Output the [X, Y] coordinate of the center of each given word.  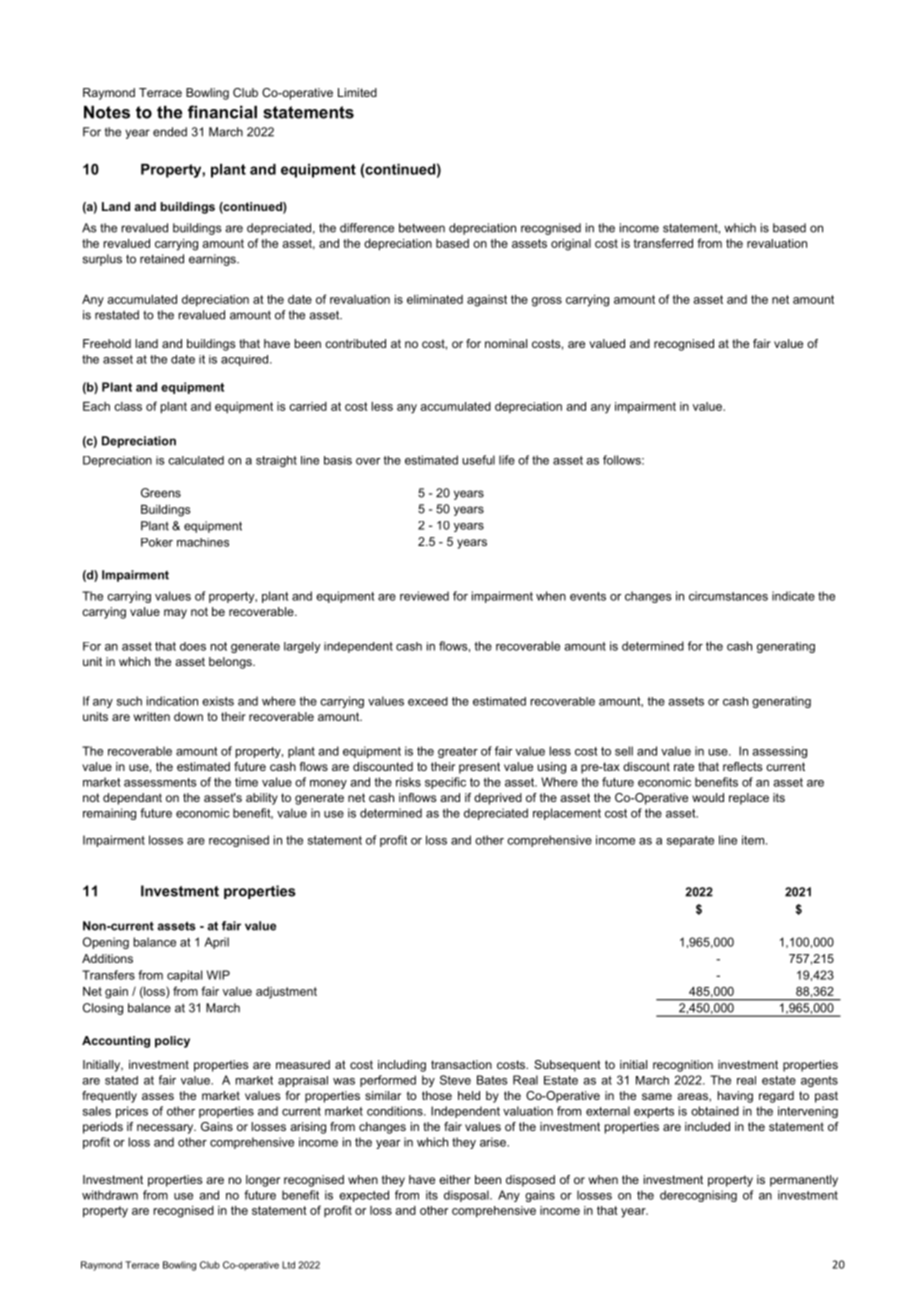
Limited [357, 92]
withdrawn [110, 1195]
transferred [663, 243]
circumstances [728, 596]
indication [172, 701]
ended [170, 132]
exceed [428, 701]
